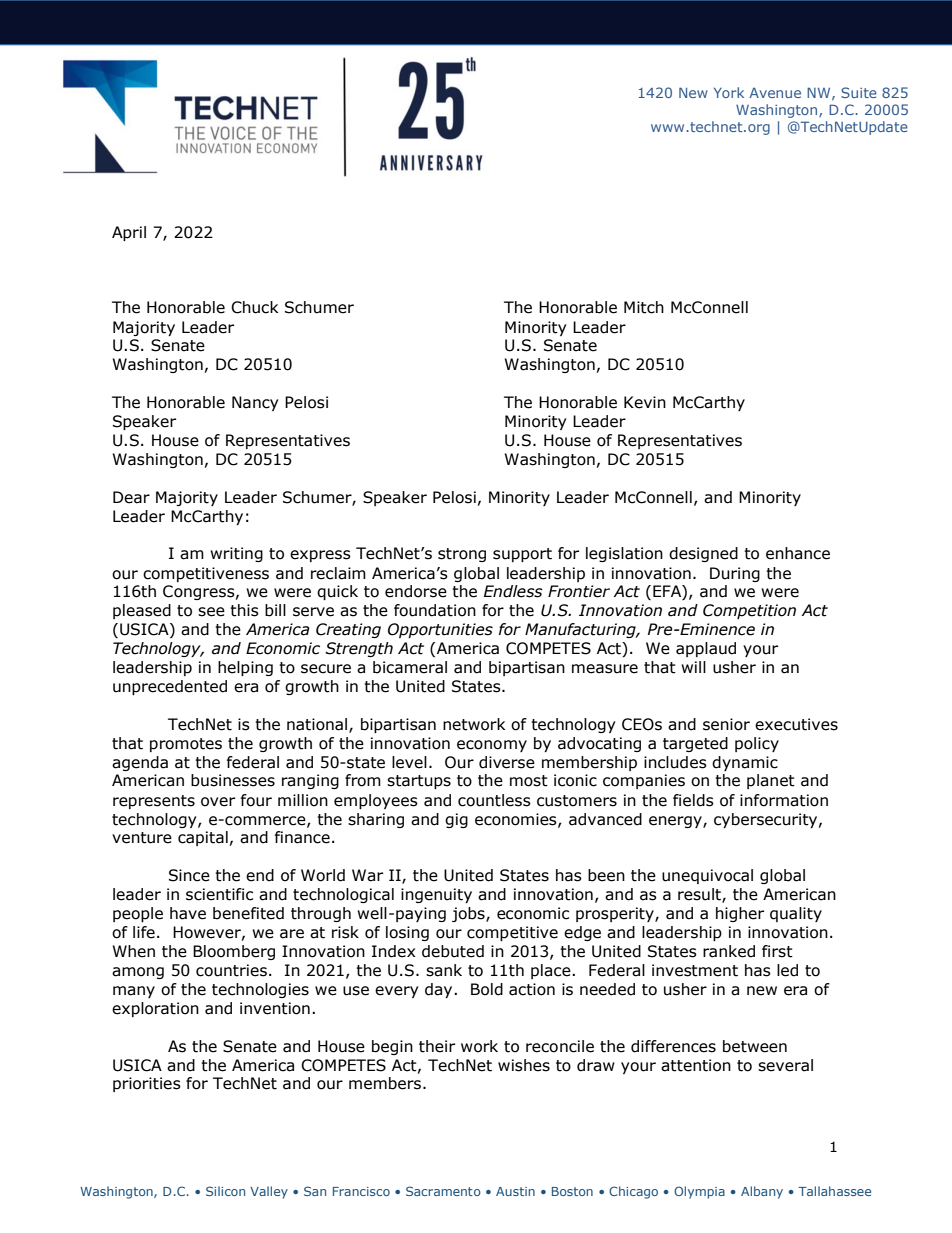 This page has width=952, height=1233. Describe the element at coordinates (515, 1191) in the page. I see `Austin` at that location.
